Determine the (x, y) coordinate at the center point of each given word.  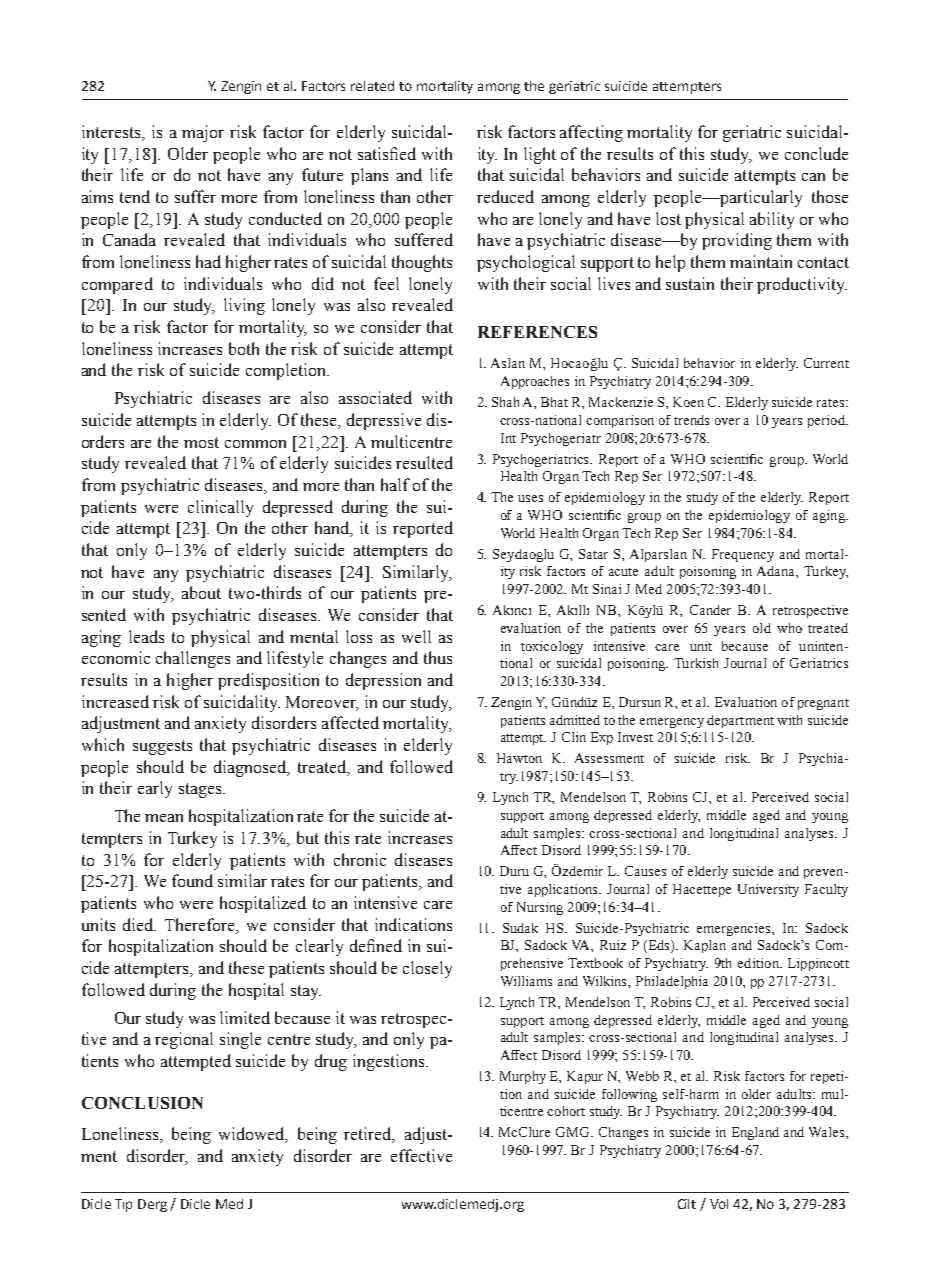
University (768, 890)
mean (164, 818)
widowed (253, 1135)
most (201, 442)
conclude (816, 153)
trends (691, 420)
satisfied (387, 153)
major (203, 133)
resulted (424, 462)
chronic (360, 859)
